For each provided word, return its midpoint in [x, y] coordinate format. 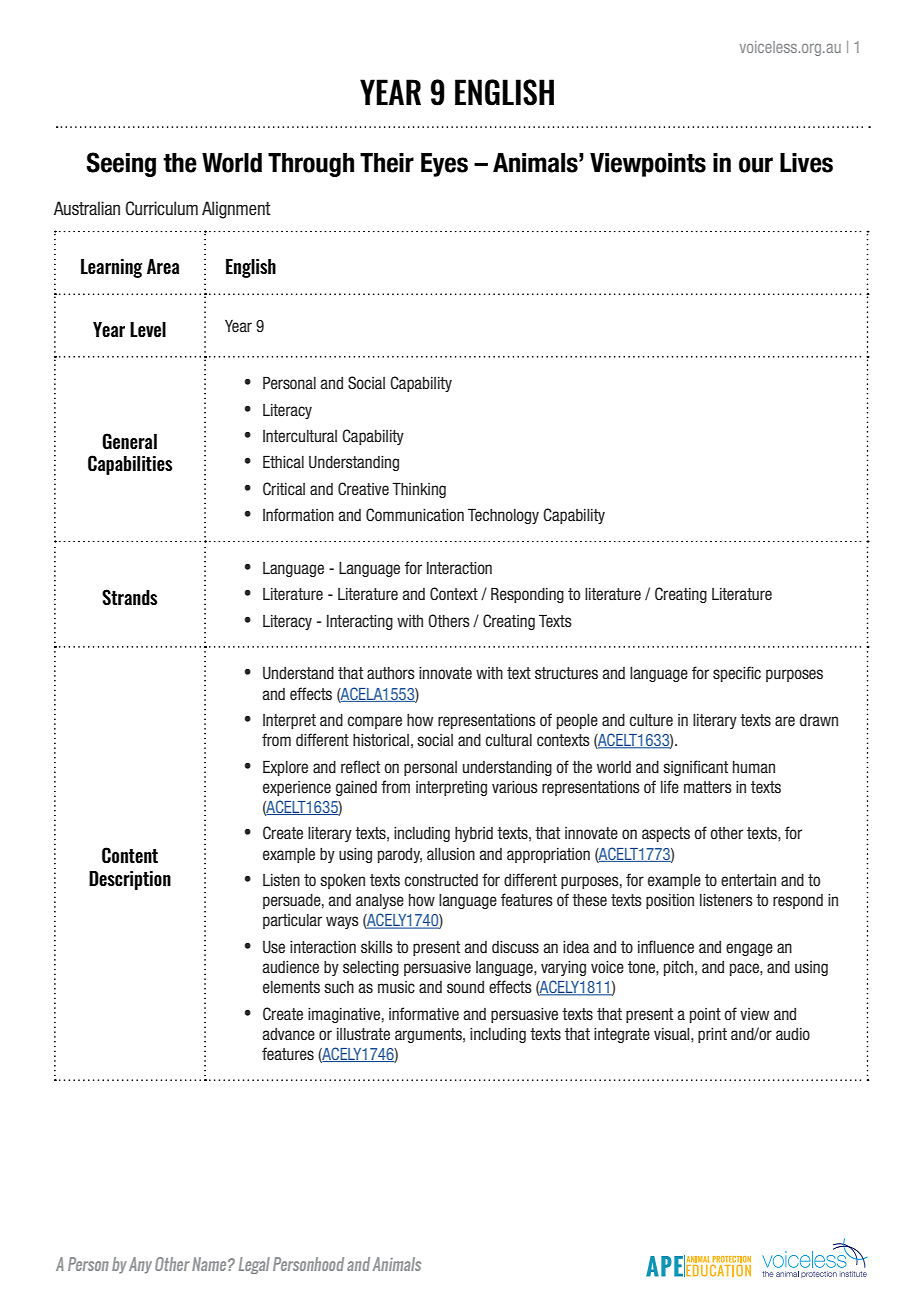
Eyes [444, 165]
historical [381, 740]
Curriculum [162, 208]
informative [424, 1014]
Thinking [419, 490]
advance [288, 1034]
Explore [285, 768]
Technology [503, 516]
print [712, 1035]
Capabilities [130, 465]
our [756, 165]
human [754, 767]
